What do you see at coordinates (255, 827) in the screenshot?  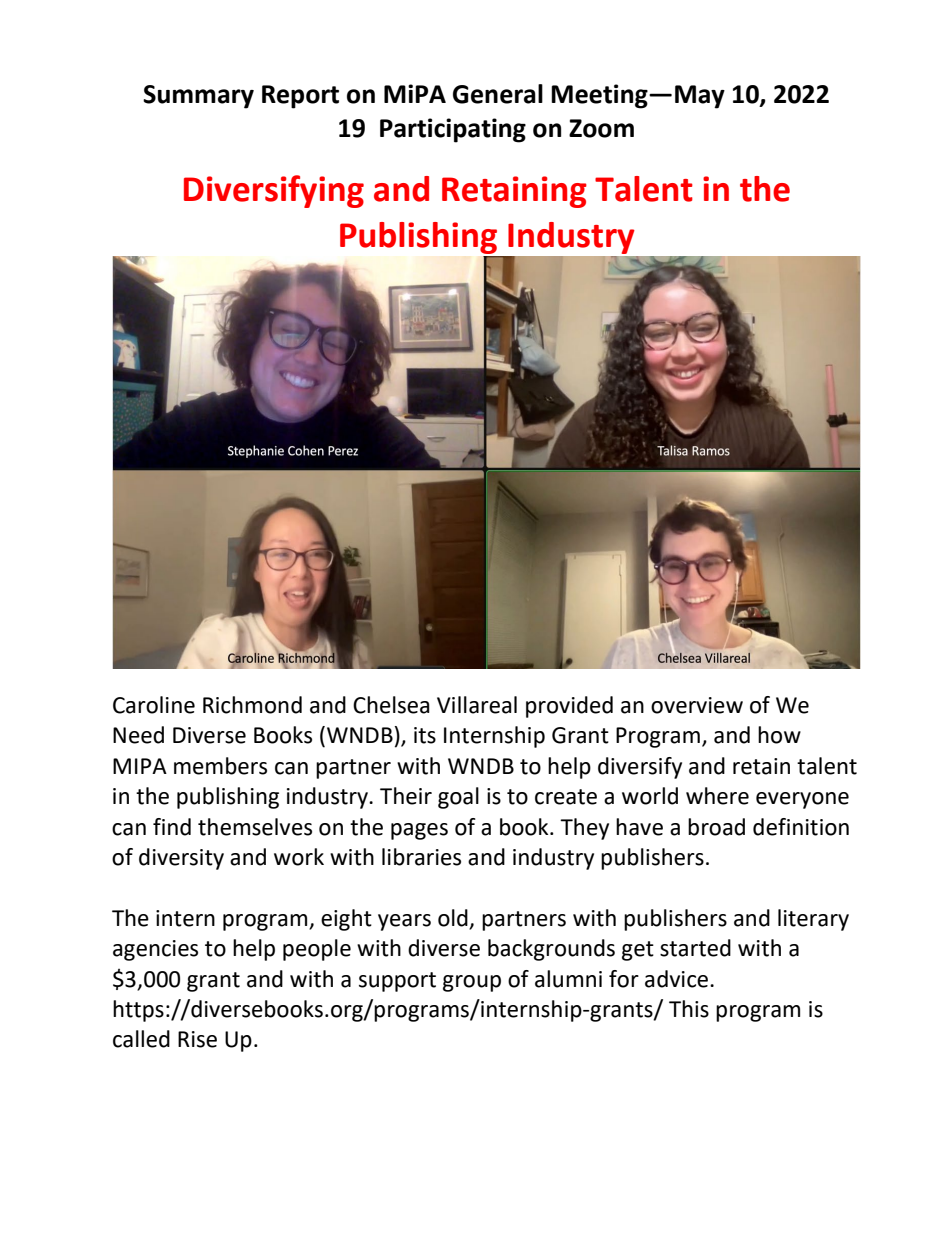 I see `themselves` at bounding box center [255, 827].
